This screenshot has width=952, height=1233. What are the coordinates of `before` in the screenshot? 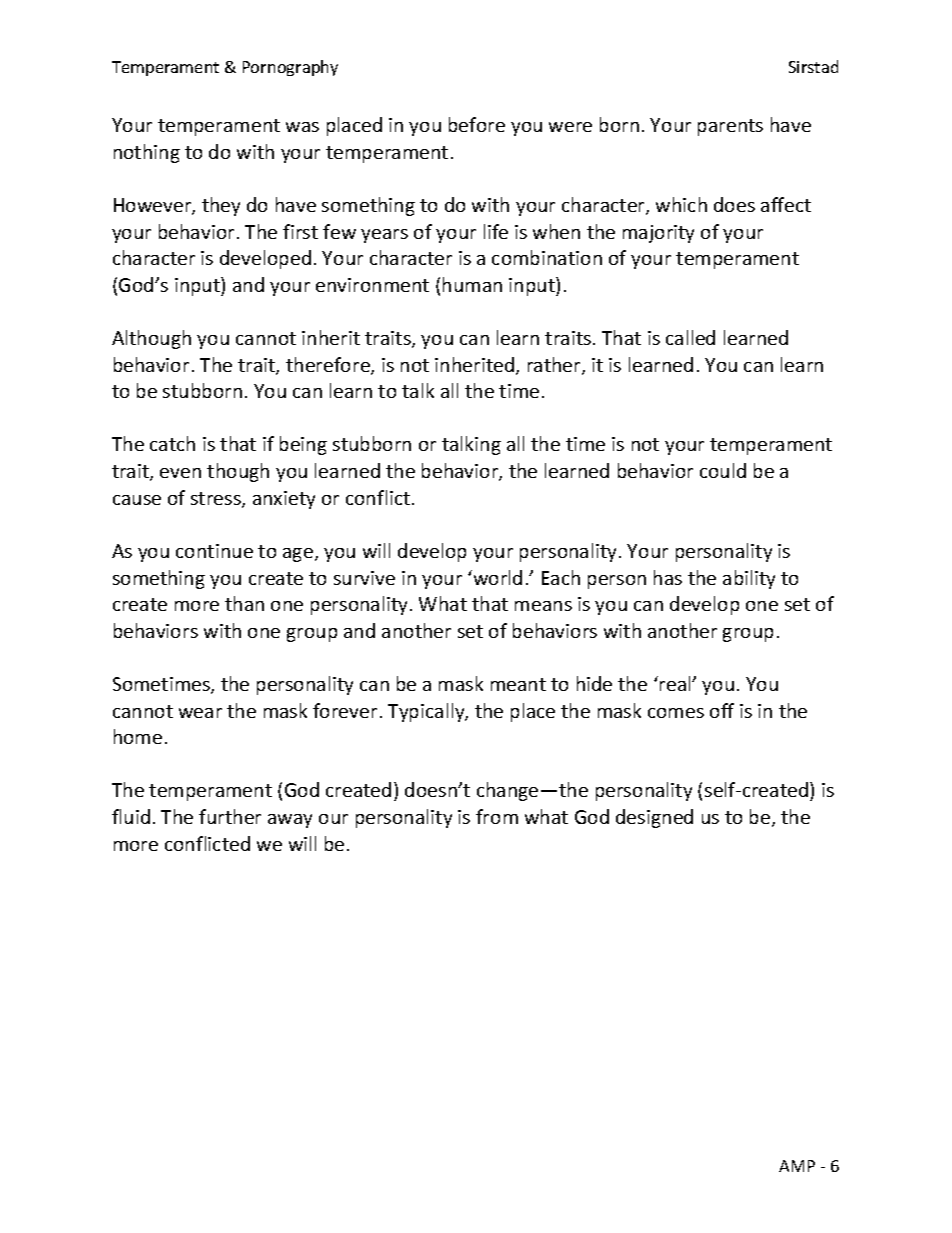 It's located at (477, 124).
